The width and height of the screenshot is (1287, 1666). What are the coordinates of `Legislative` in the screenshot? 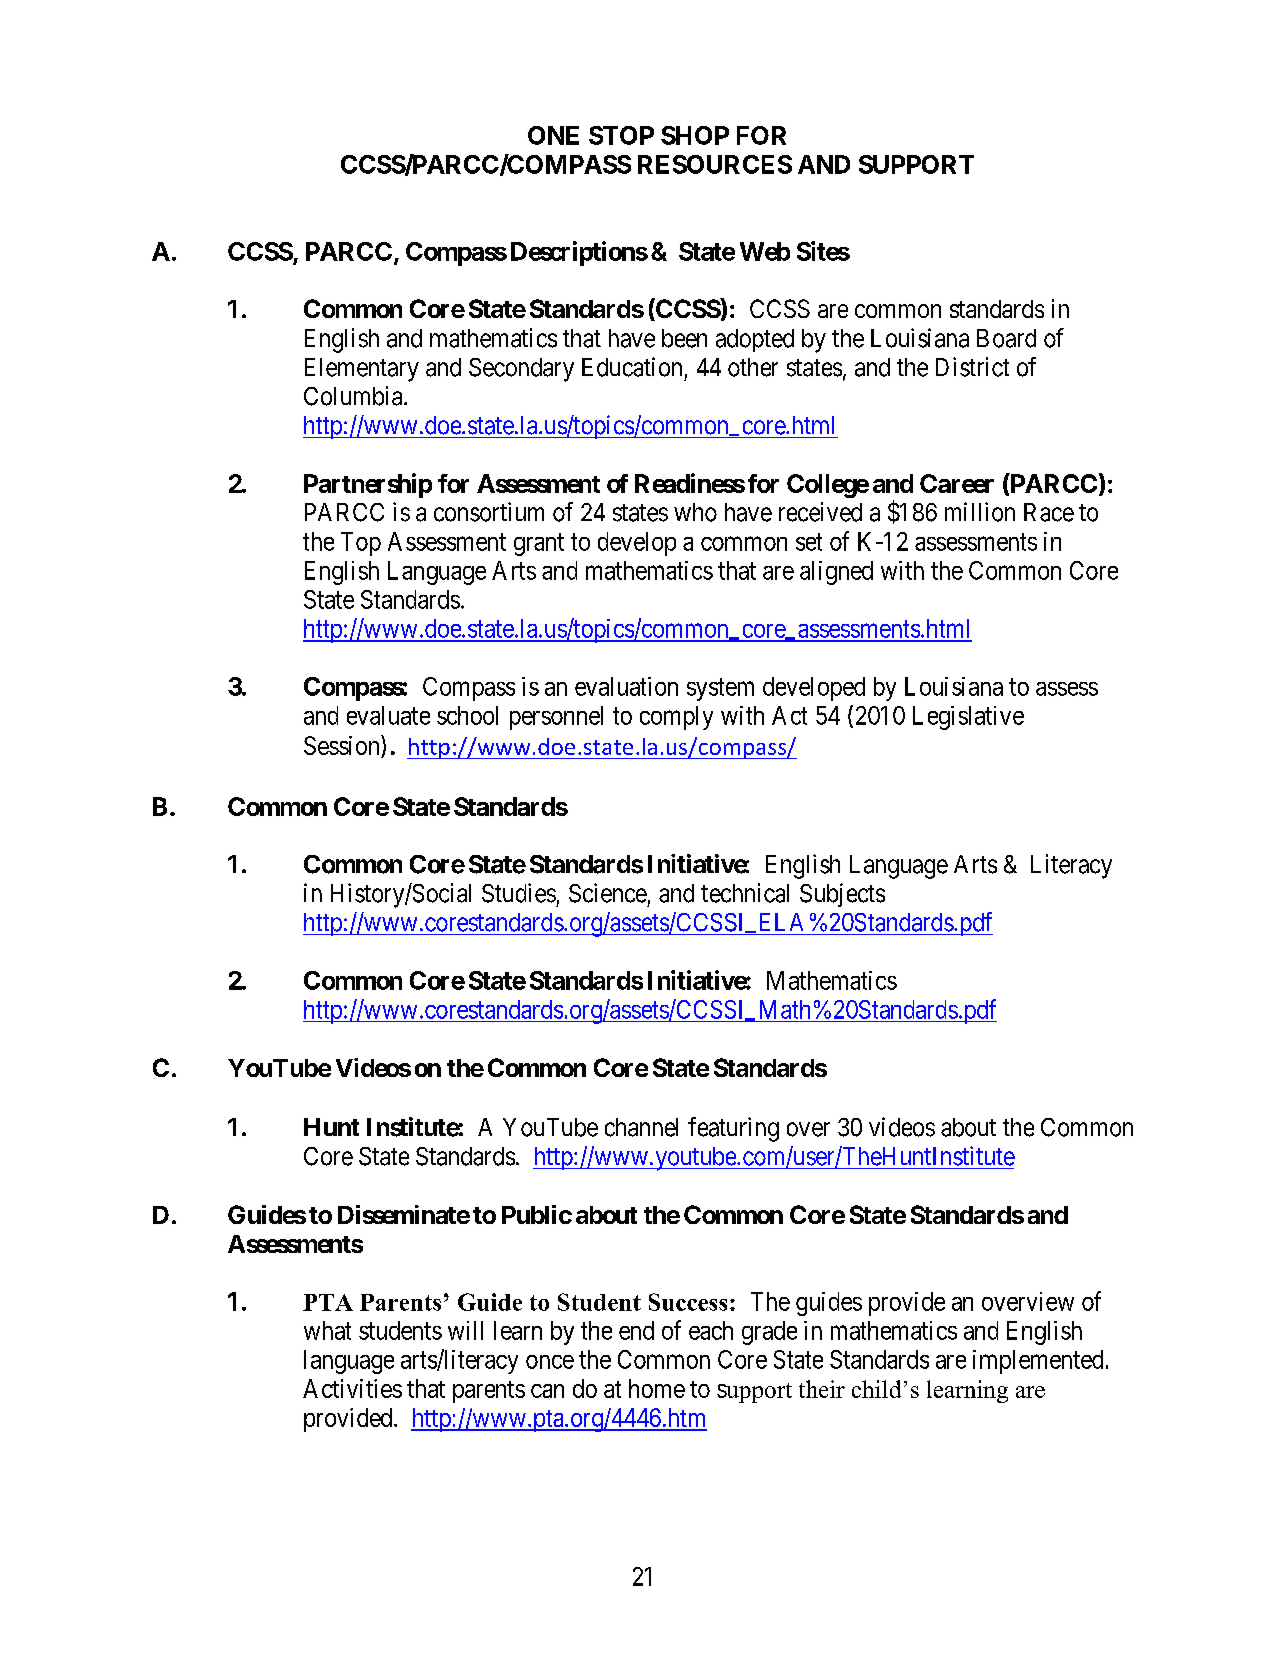 It's located at (968, 718).
